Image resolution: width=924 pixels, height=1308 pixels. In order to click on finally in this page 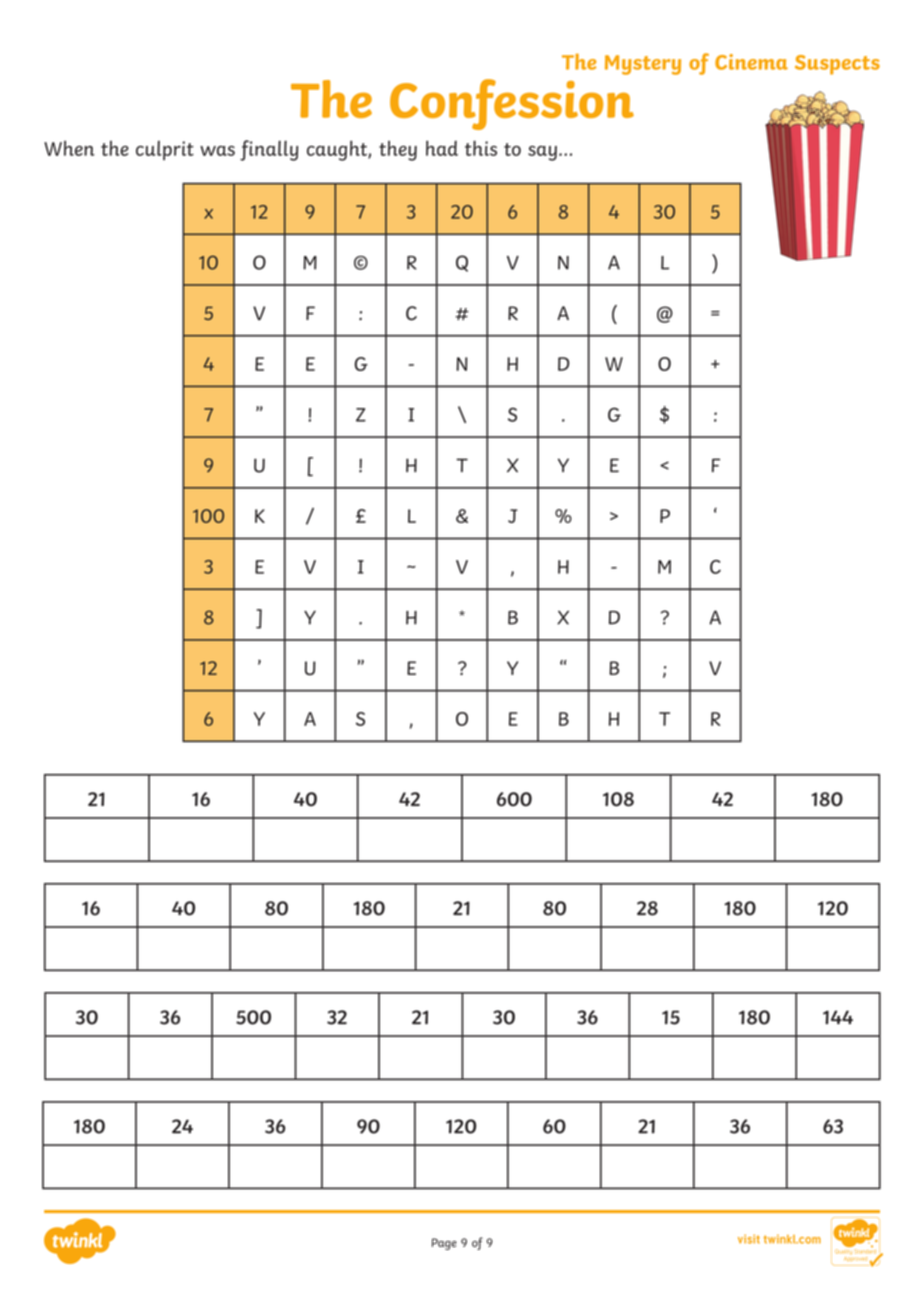, I will do `click(269, 150)`.
